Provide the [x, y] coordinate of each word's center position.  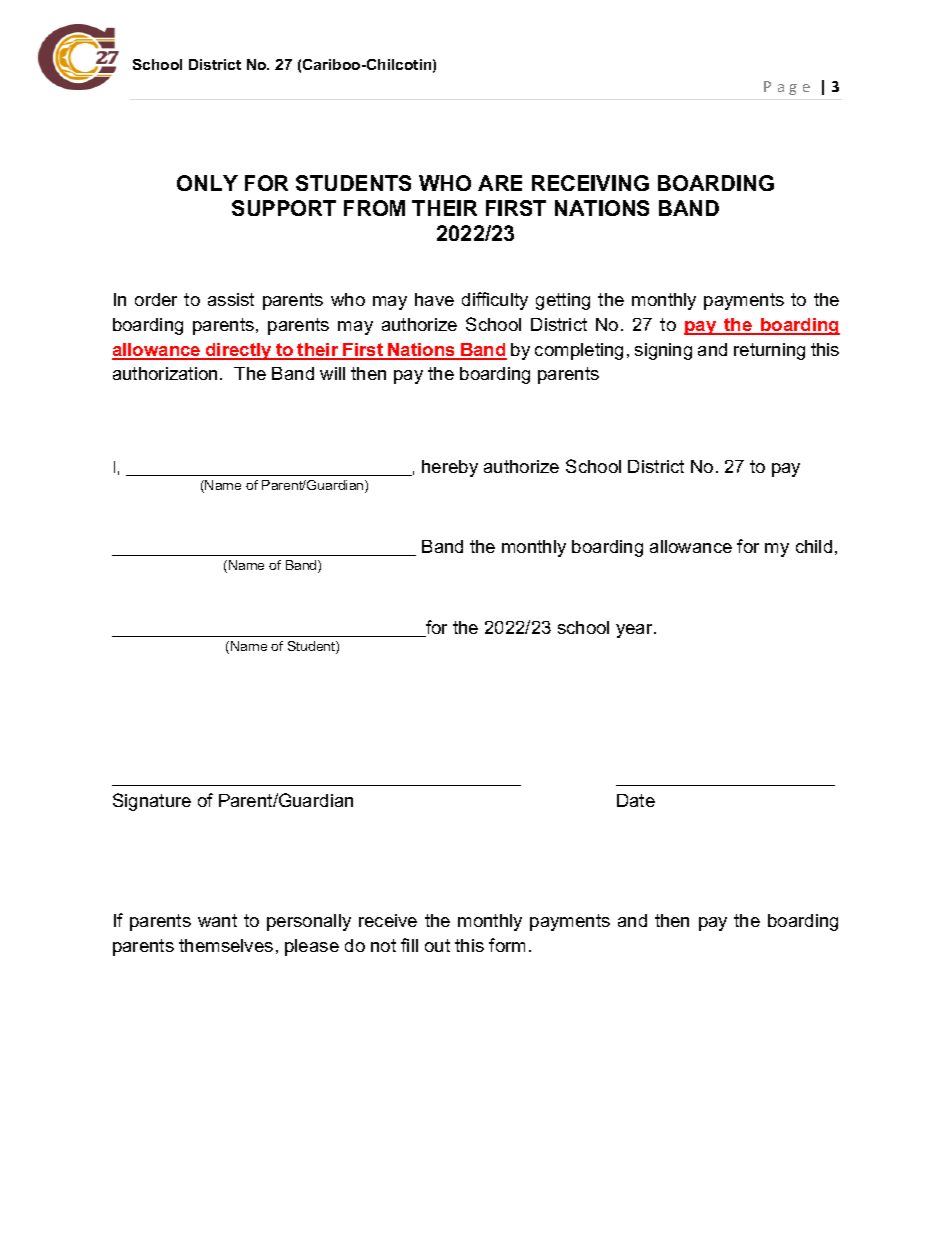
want [217, 920]
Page [787, 88]
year [635, 631]
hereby [450, 468]
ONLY [207, 183]
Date [636, 800]
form [507, 945]
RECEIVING [590, 183]
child [814, 546]
